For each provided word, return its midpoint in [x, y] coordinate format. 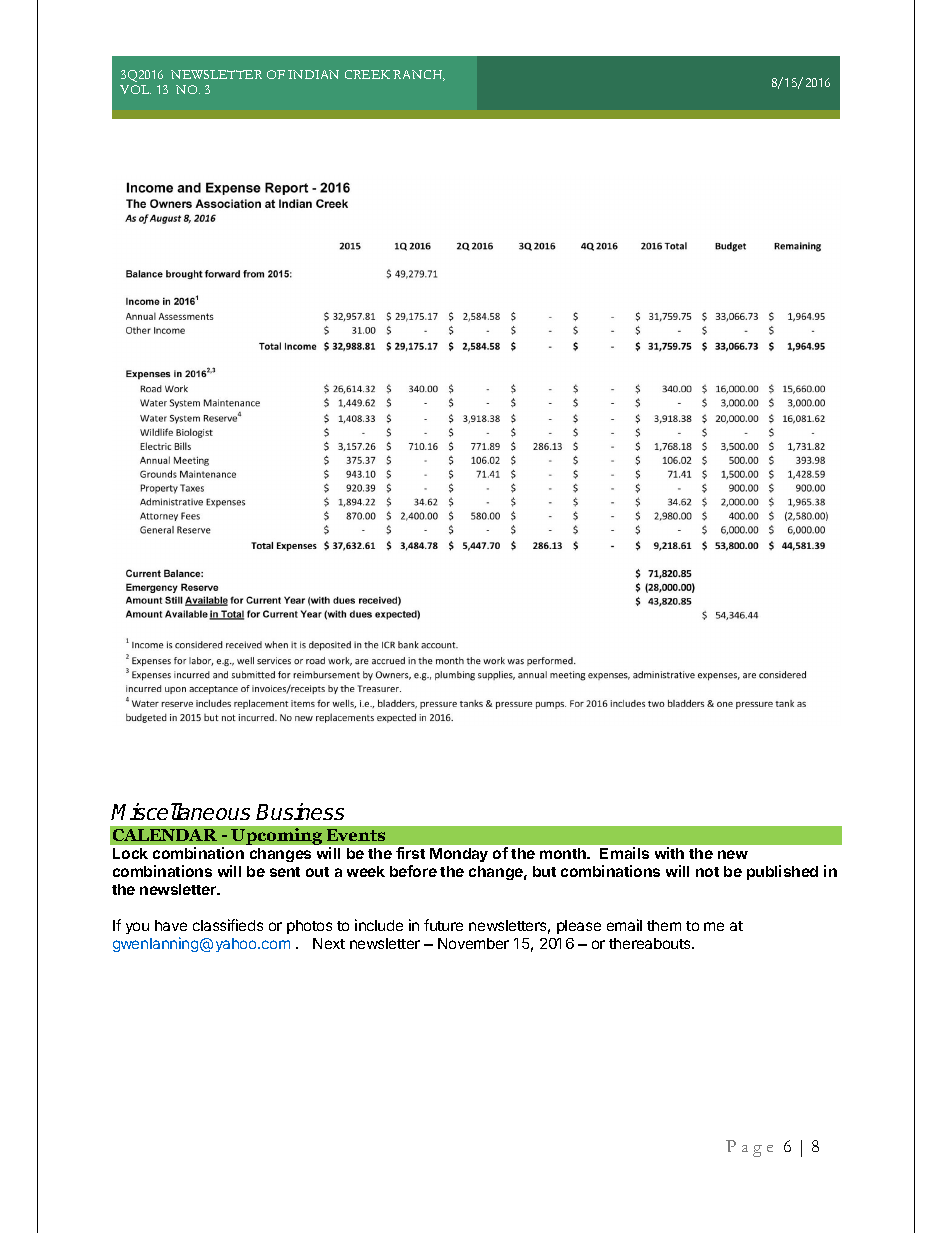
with [669, 853]
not [707, 872]
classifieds [228, 925]
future [443, 925]
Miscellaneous [180, 811]
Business [300, 811]
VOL [135, 89]
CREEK [367, 74]
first [410, 853]
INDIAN [313, 74]
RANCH [419, 75]
